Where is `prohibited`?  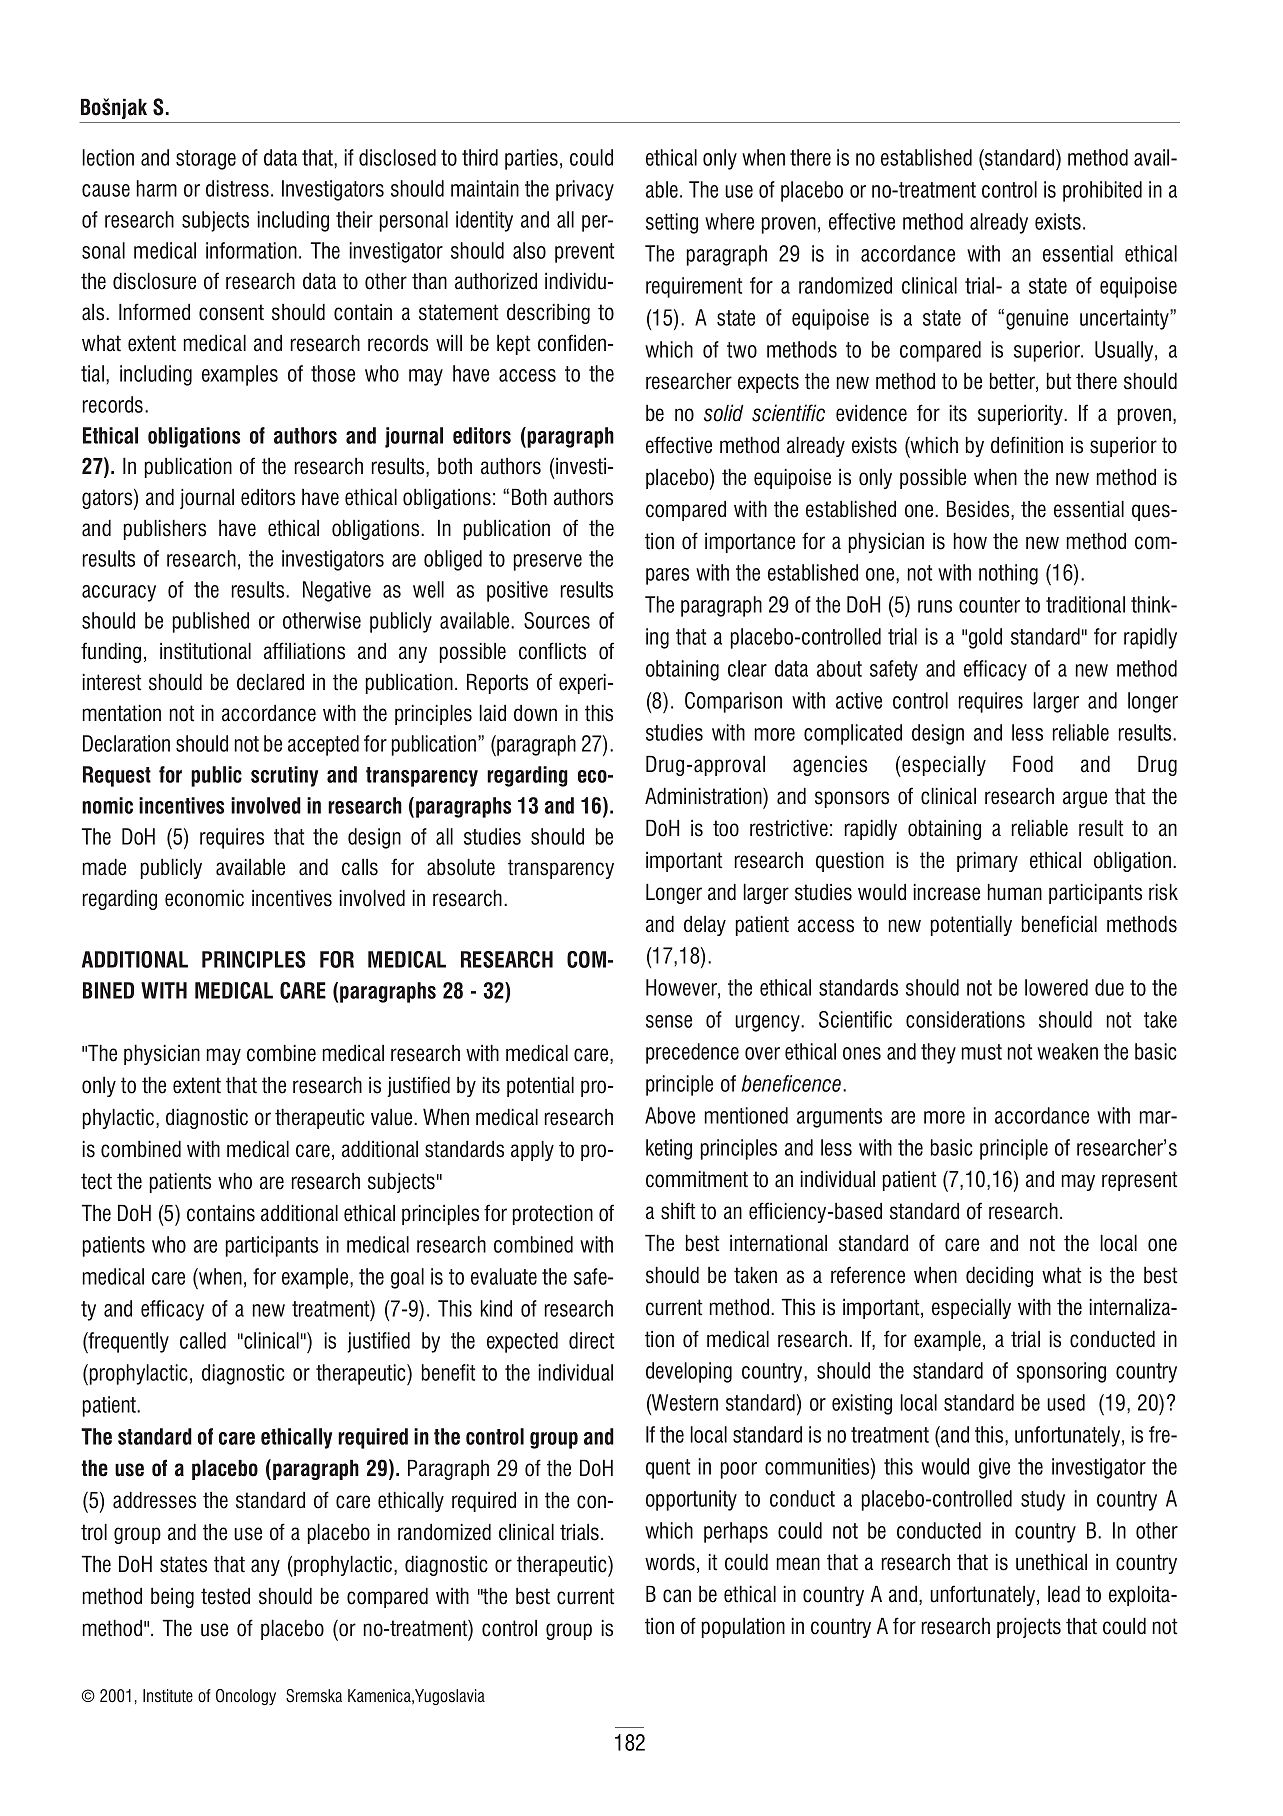 prohibited is located at coordinates (1102, 191).
